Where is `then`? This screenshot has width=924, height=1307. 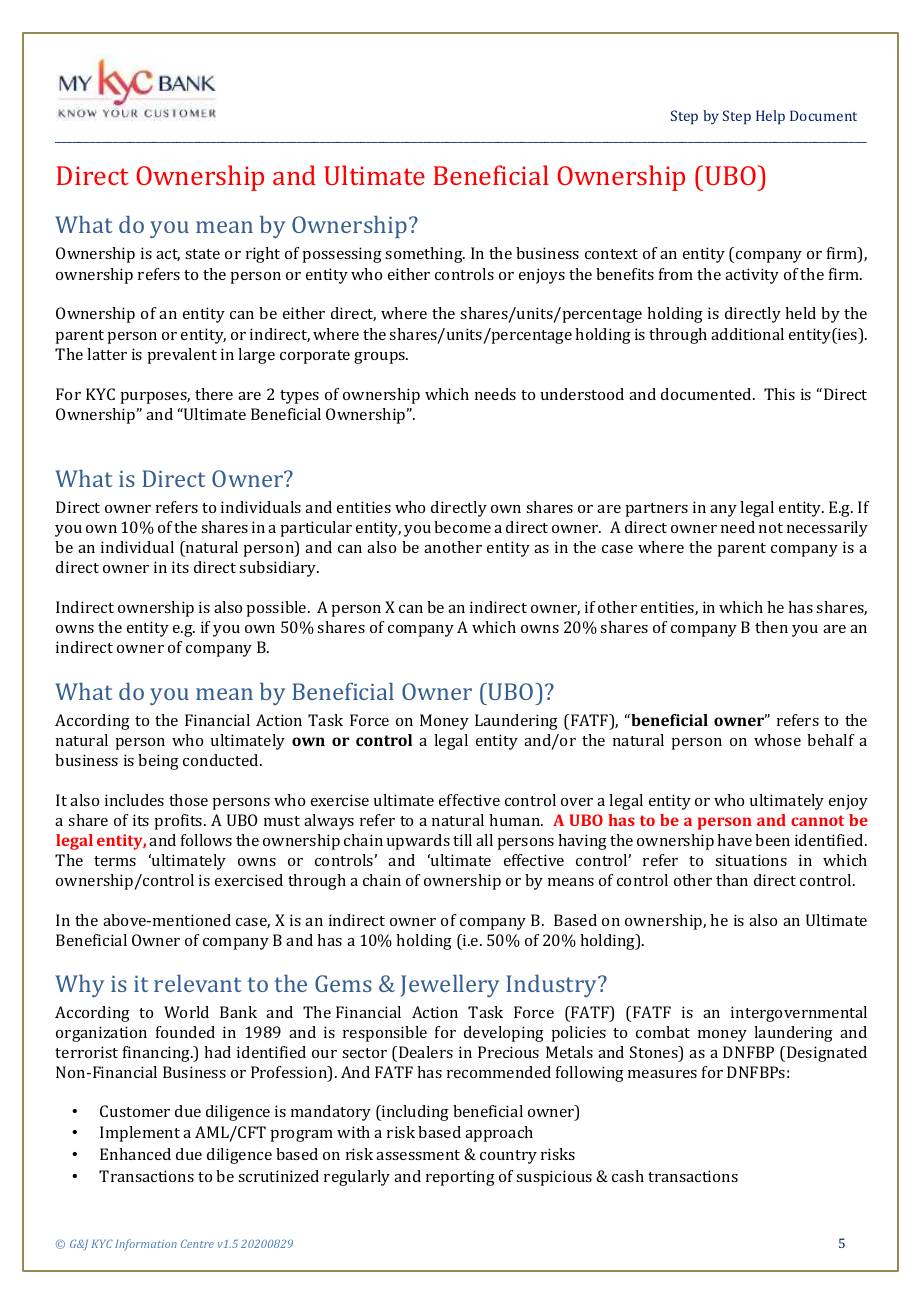
then is located at coordinates (771, 627).
